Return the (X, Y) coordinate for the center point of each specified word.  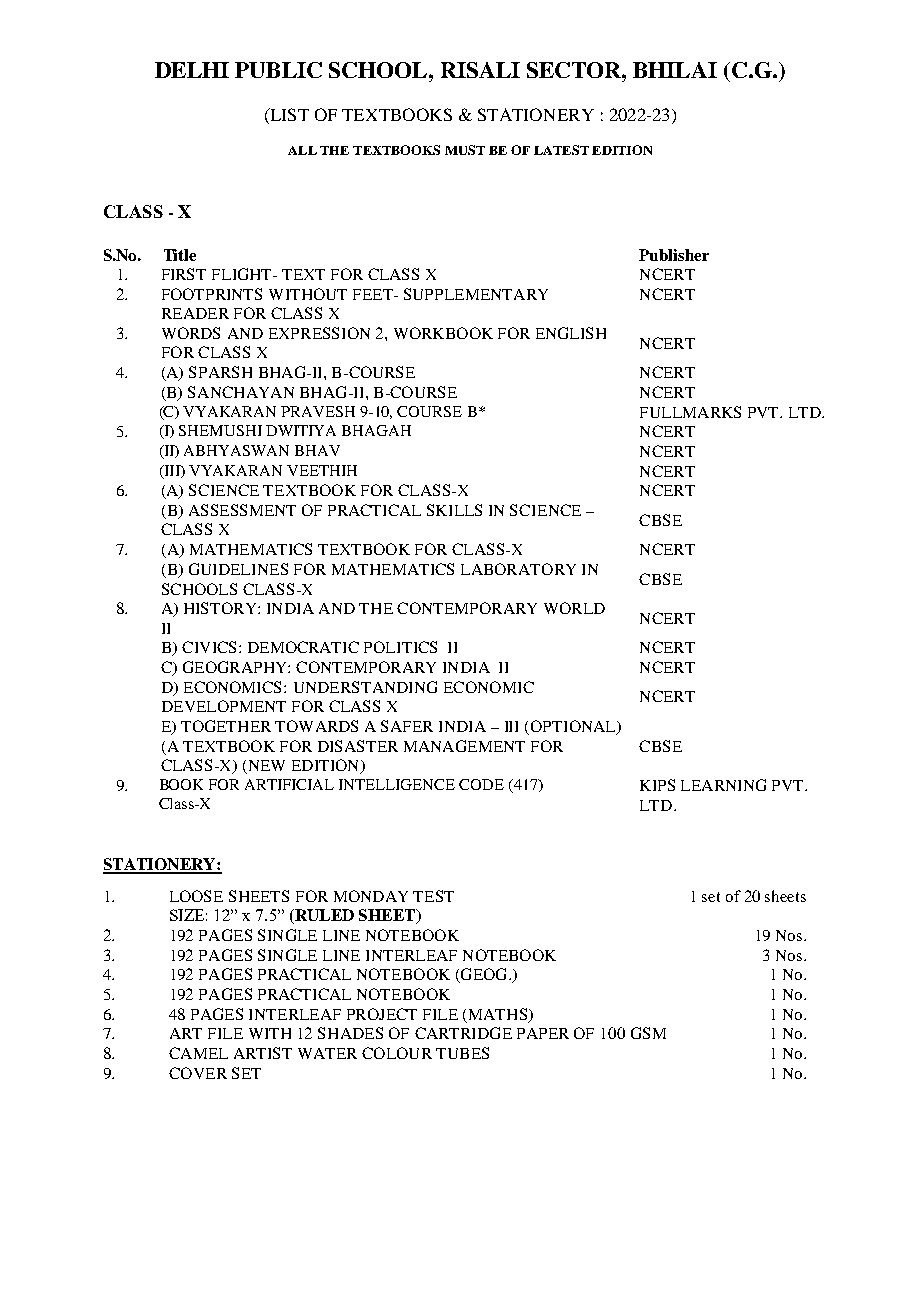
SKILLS (454, 510)
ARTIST (263, 1053)
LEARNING (723, 785)
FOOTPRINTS (212, 294)
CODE (481, 784)
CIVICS (209, 647)
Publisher (674, 255)
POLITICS (400, 647)
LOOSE (196, 896)
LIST (288, 116)
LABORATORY (518, 569)
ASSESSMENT (242, 510)
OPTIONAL (574, 727)
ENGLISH (571, 333)
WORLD (574, 608)
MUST (465, 150)
